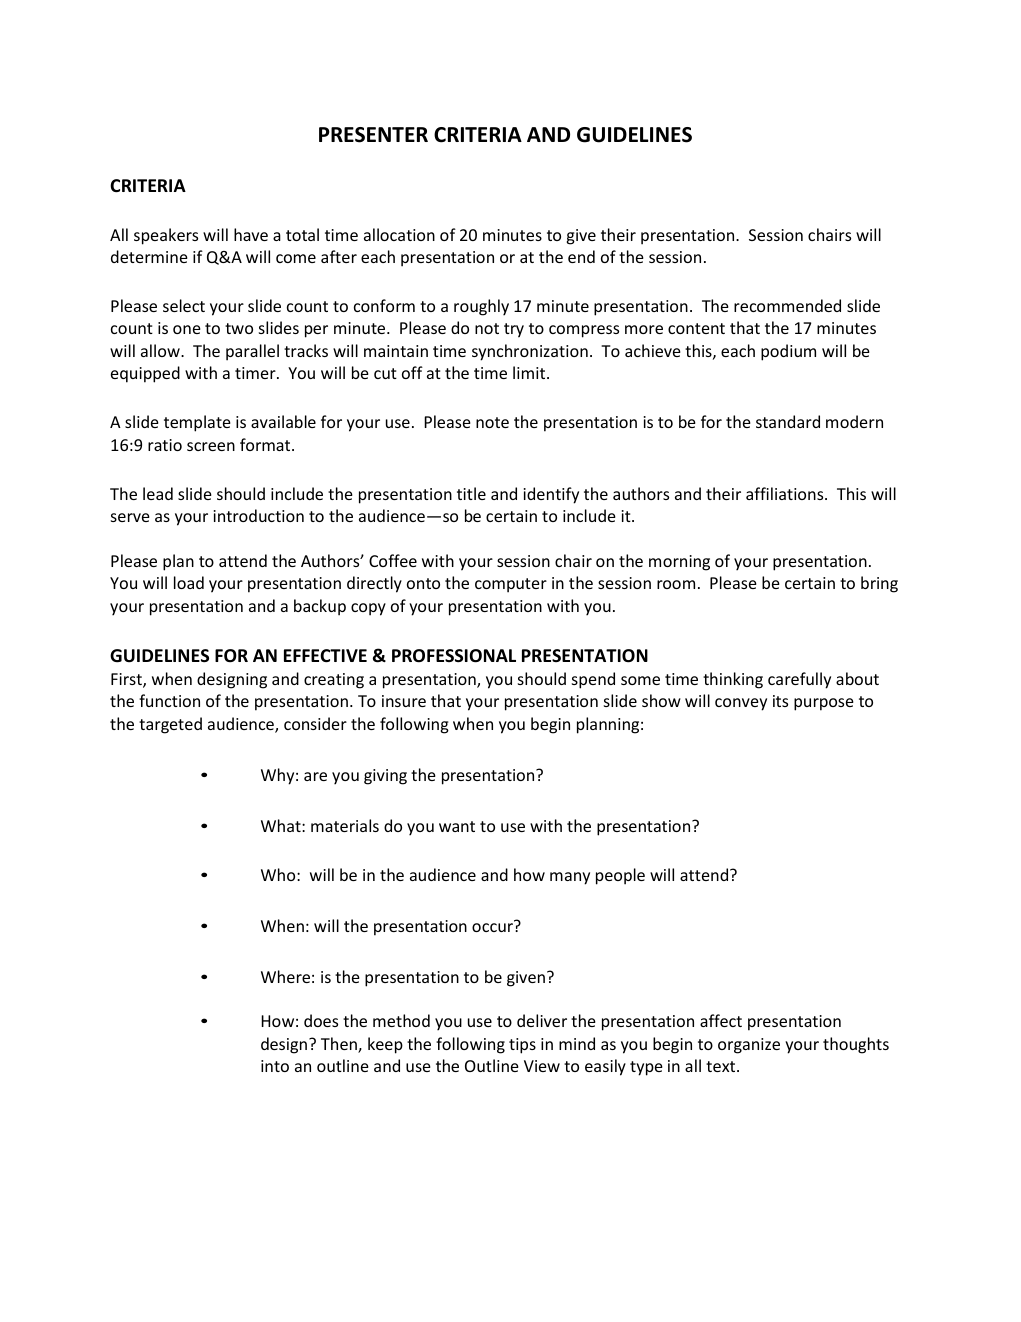  Describe the element at coordinates (251, 234) in the screenshot. I see `have` at that location.
